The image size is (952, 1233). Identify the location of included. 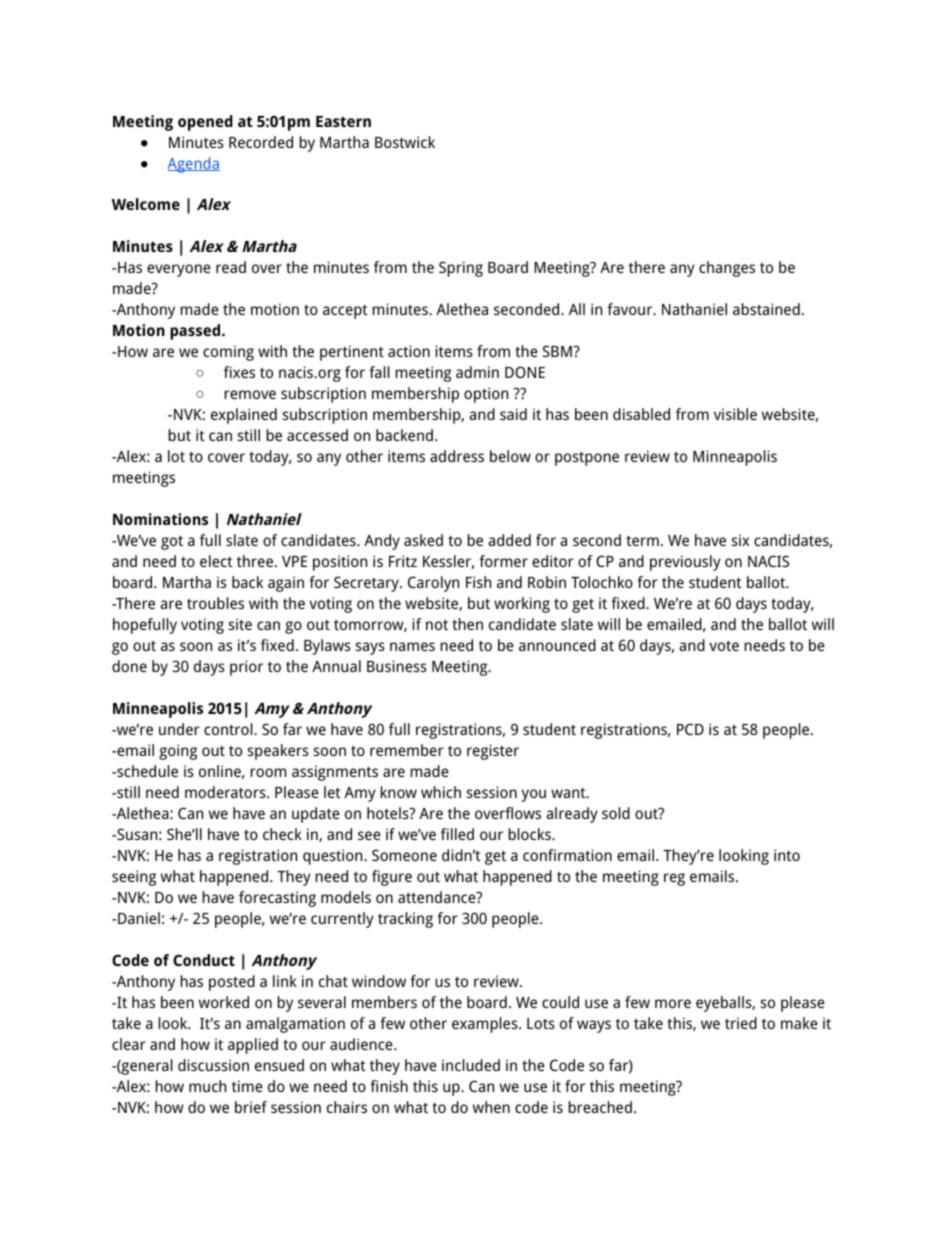
(471, 1065).
